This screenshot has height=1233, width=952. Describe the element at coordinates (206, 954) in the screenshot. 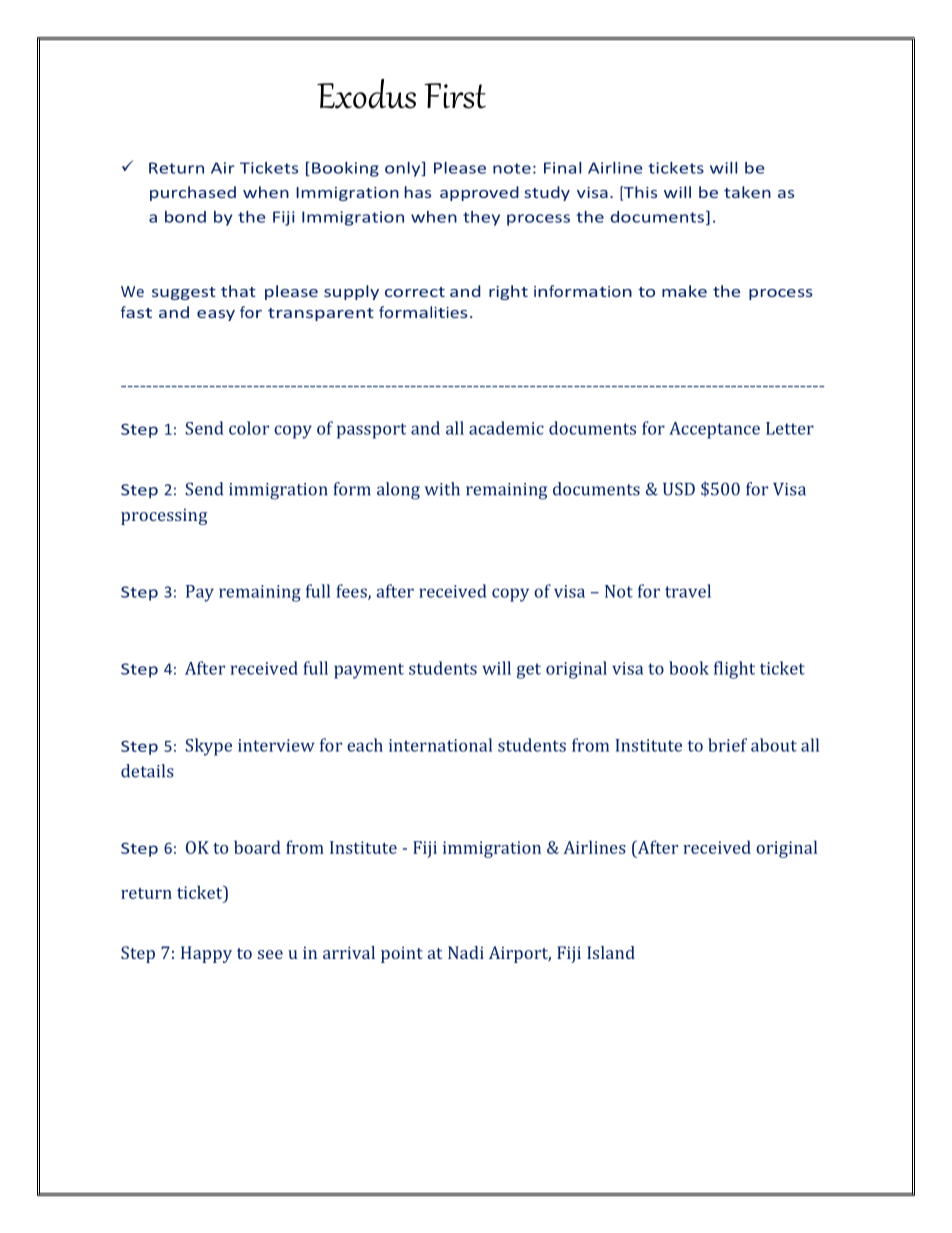

I see `Happy` at that location.
